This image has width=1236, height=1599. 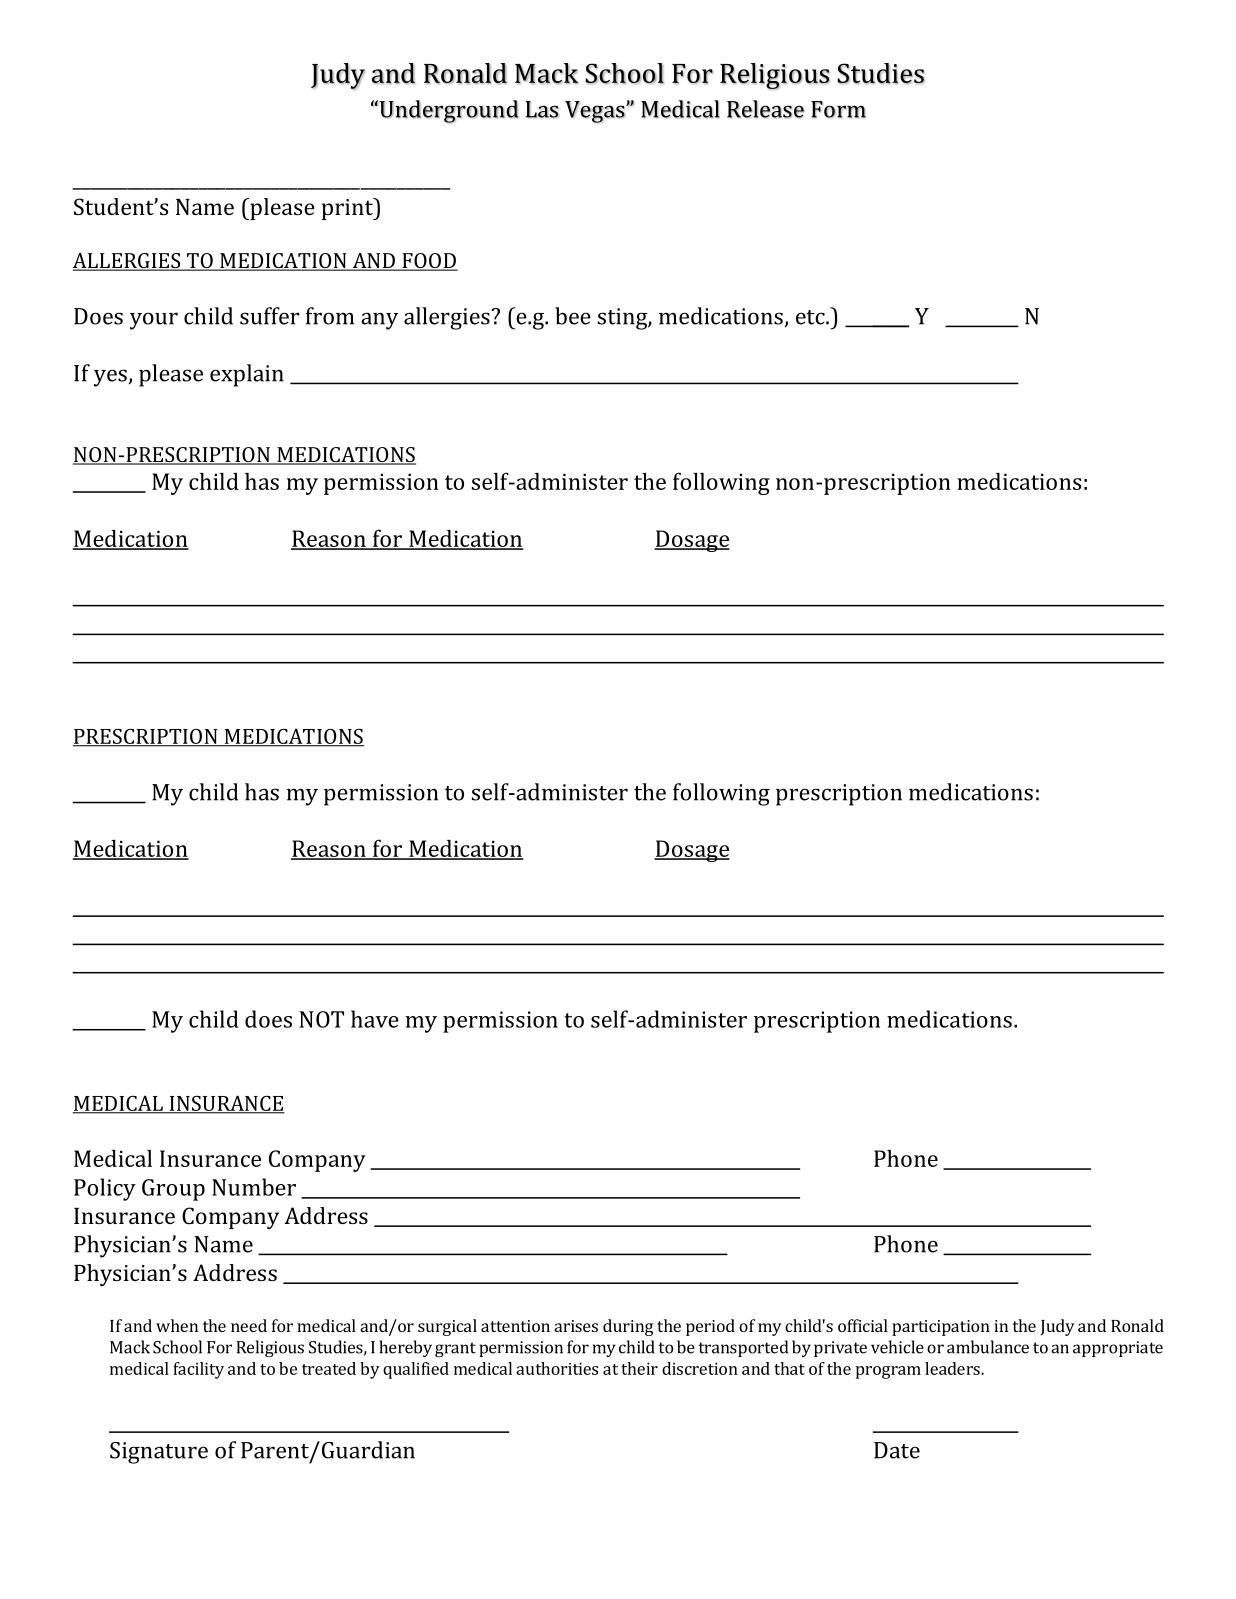 I want to click on Vegas, so click(x=596, y=112).
